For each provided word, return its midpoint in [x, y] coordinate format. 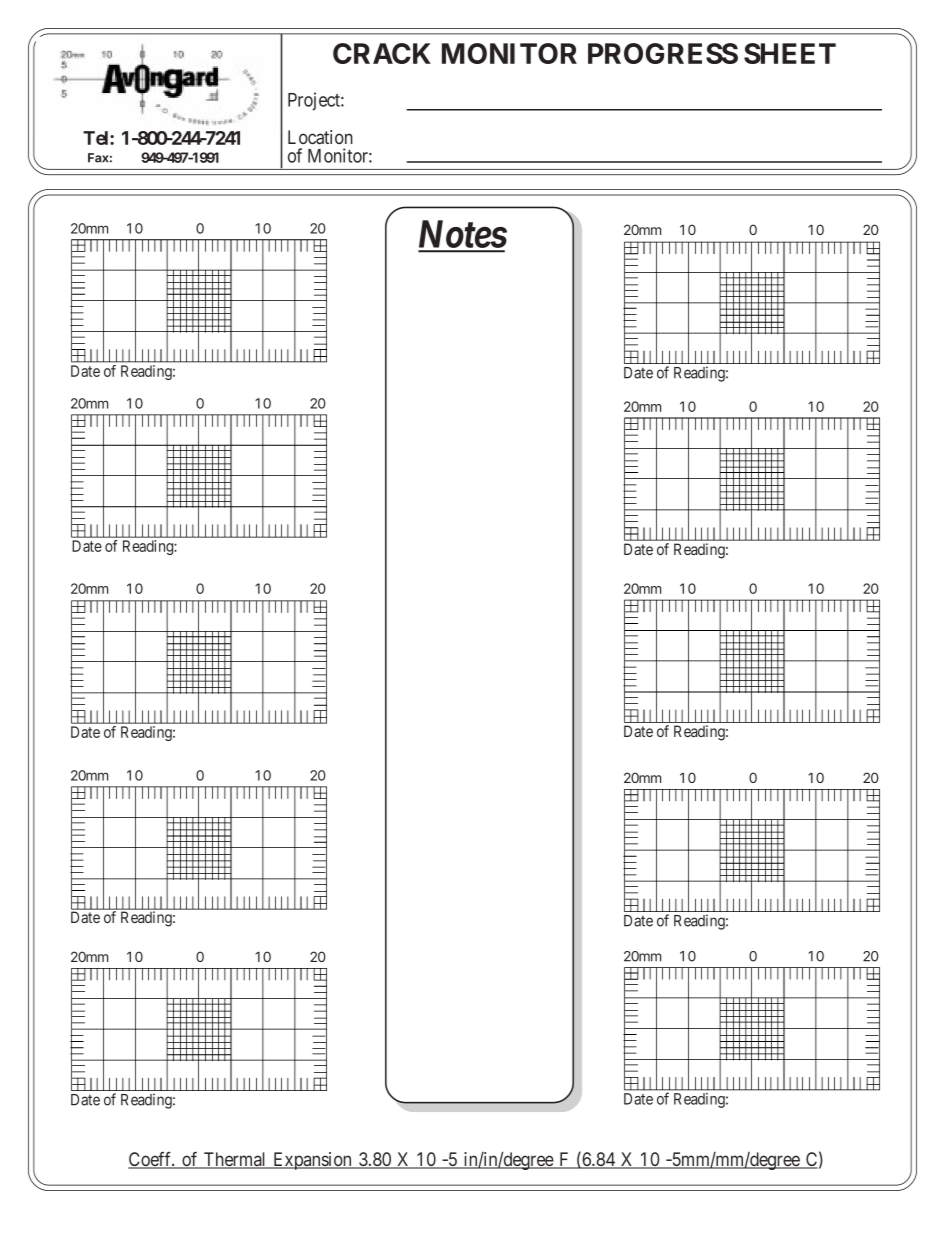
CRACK [382, 53]
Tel [97, 138]
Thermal [235, 1160]
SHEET [790, 53]
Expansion [312, 1161]
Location [320, 137]
